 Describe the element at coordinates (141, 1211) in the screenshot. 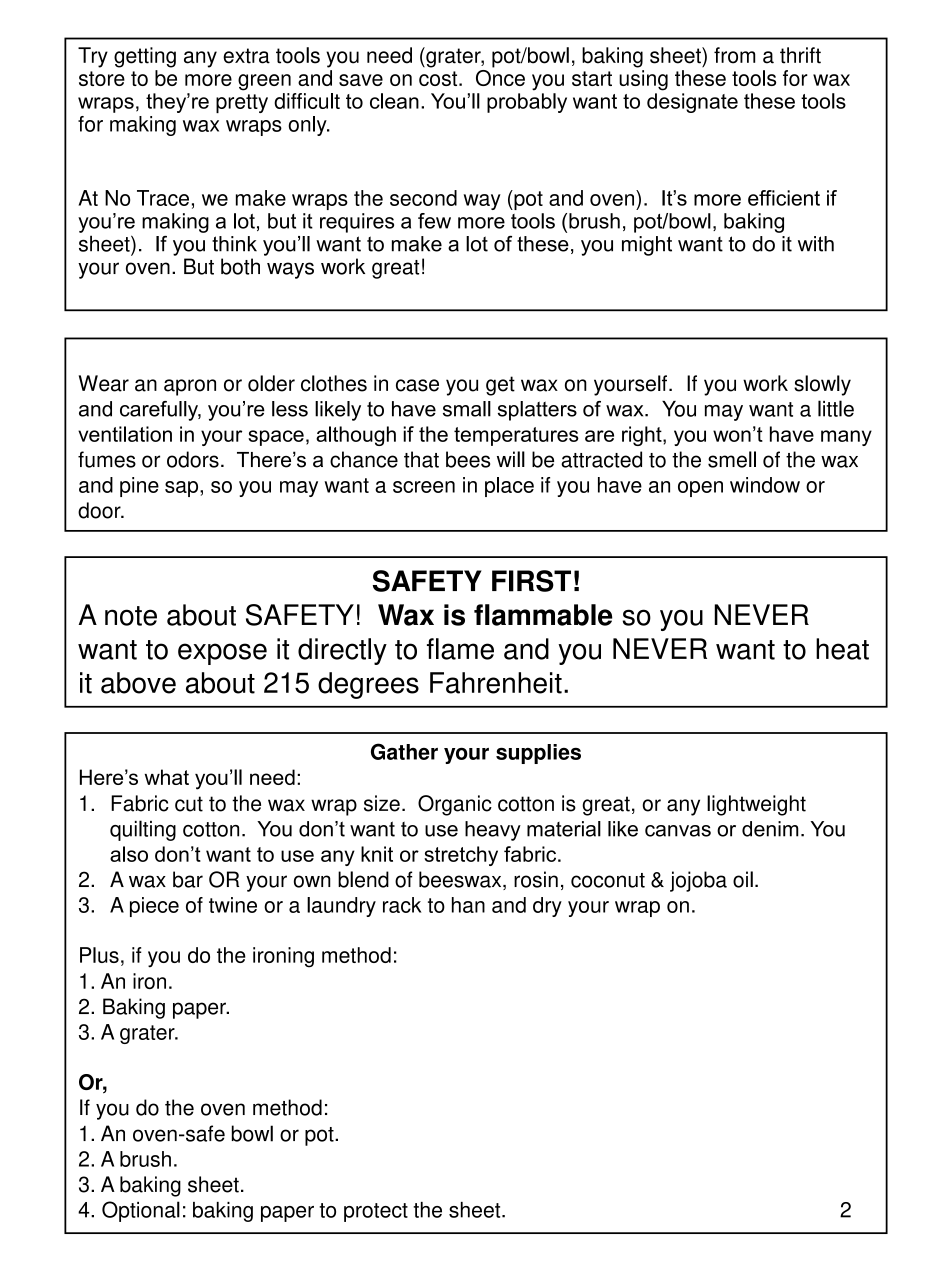

I see `Optional` at that location.
